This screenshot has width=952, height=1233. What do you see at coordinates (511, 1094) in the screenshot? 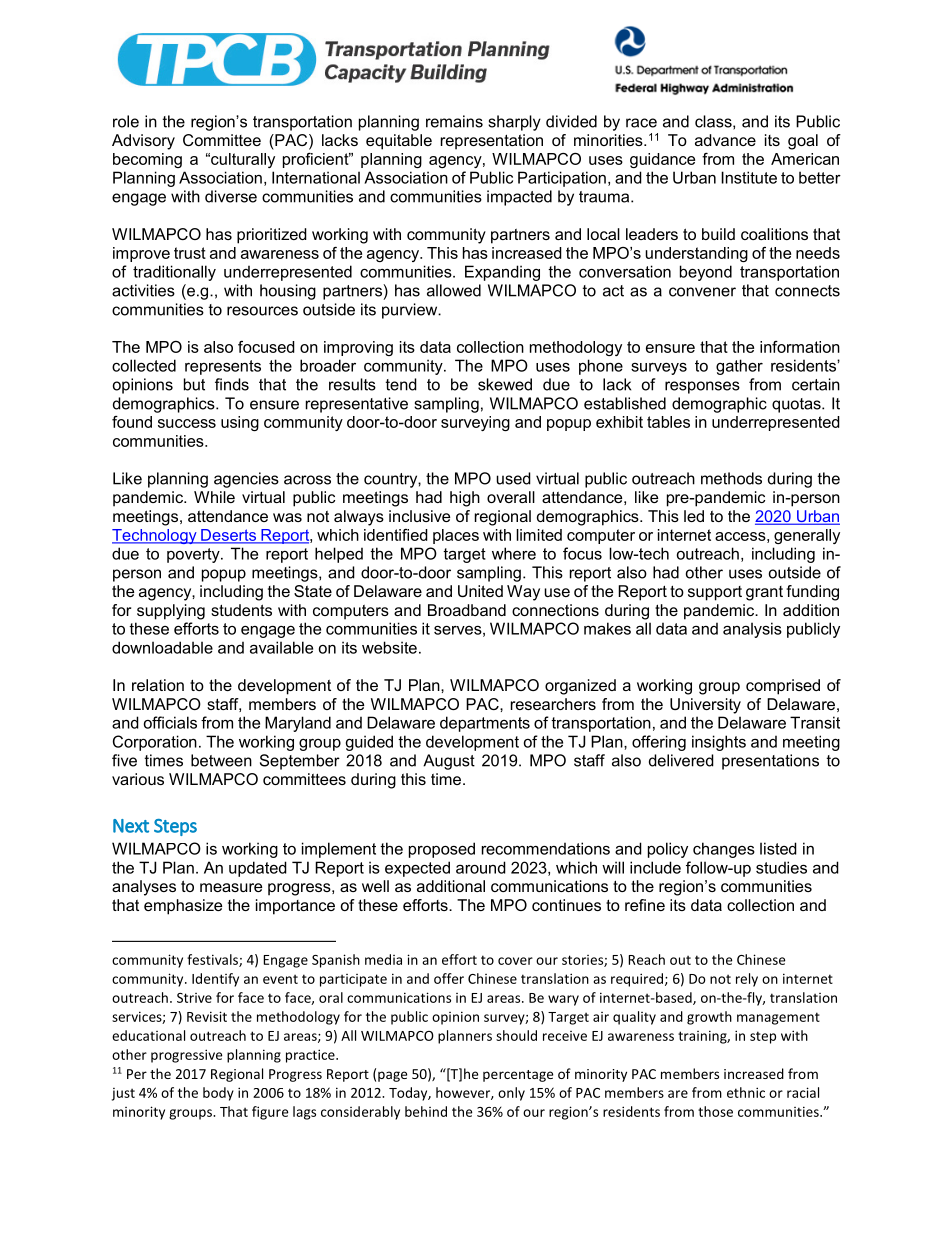
I see `only` at bounding box center [511, 1094].
